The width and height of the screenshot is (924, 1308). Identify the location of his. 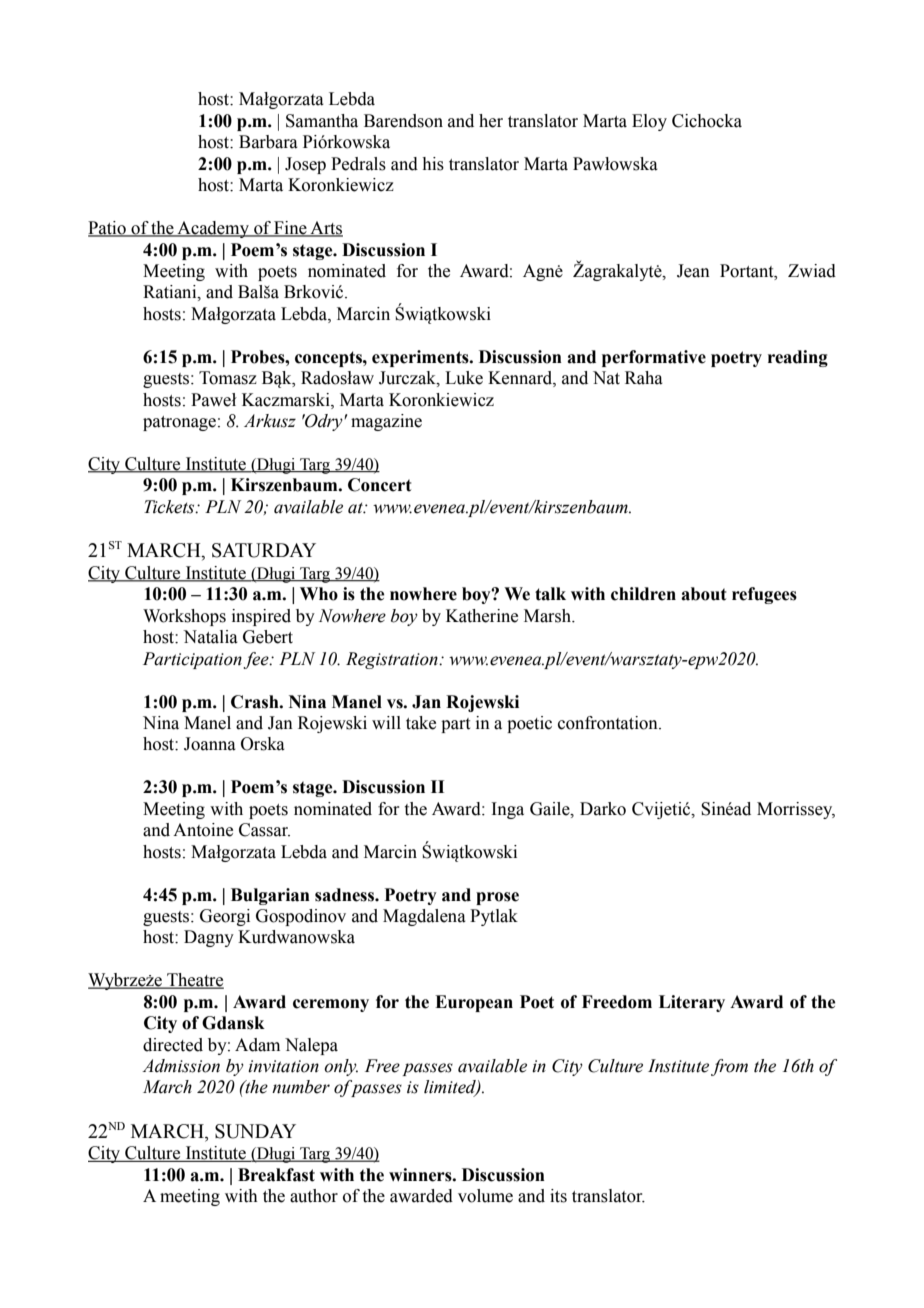
(433, 164).
